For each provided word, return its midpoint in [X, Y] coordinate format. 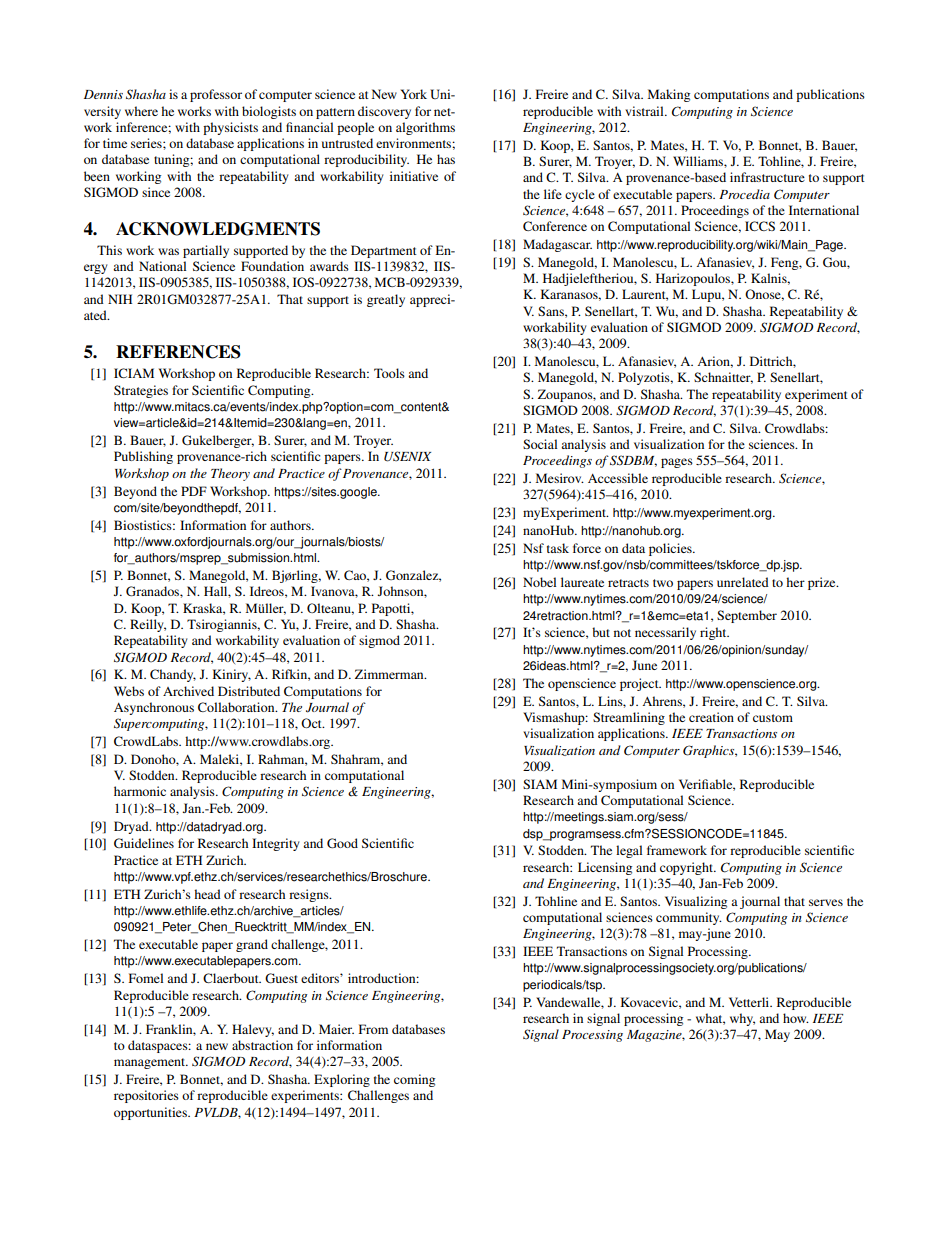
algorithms [425, 128]
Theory [230, 474]
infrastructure [767, 177]
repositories [146, 1096]
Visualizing [696, 902]
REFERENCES [178, 352]
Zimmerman [390, 674]
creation [711, 717]
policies [671, 549]
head [207, 894]
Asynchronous [154, 708]
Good [342, 843]
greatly [386, 300]
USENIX [407, 456]
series [147, 143]
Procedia [744, 194]
